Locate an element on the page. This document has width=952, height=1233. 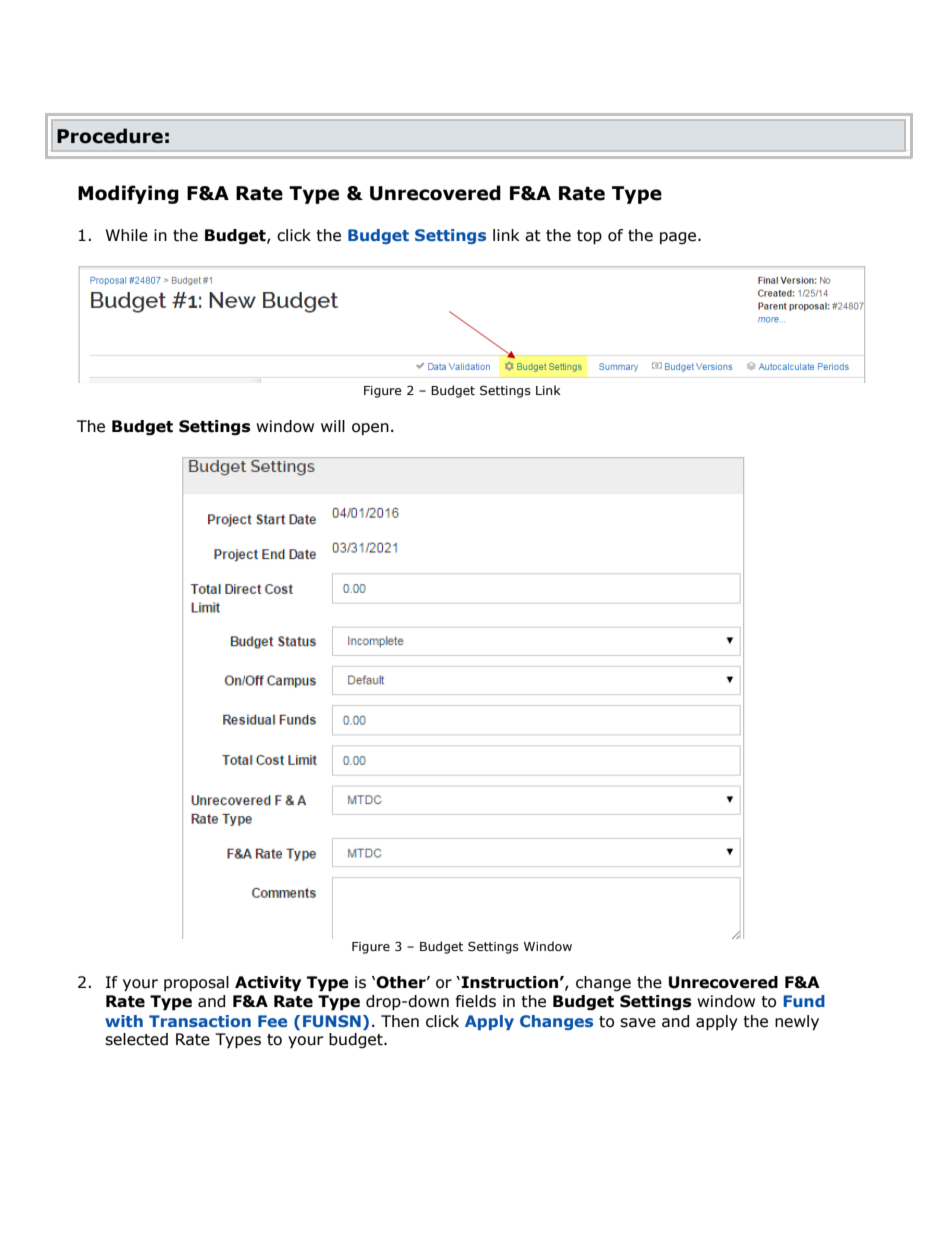
Modifying is located at coordinates (128, 194).
